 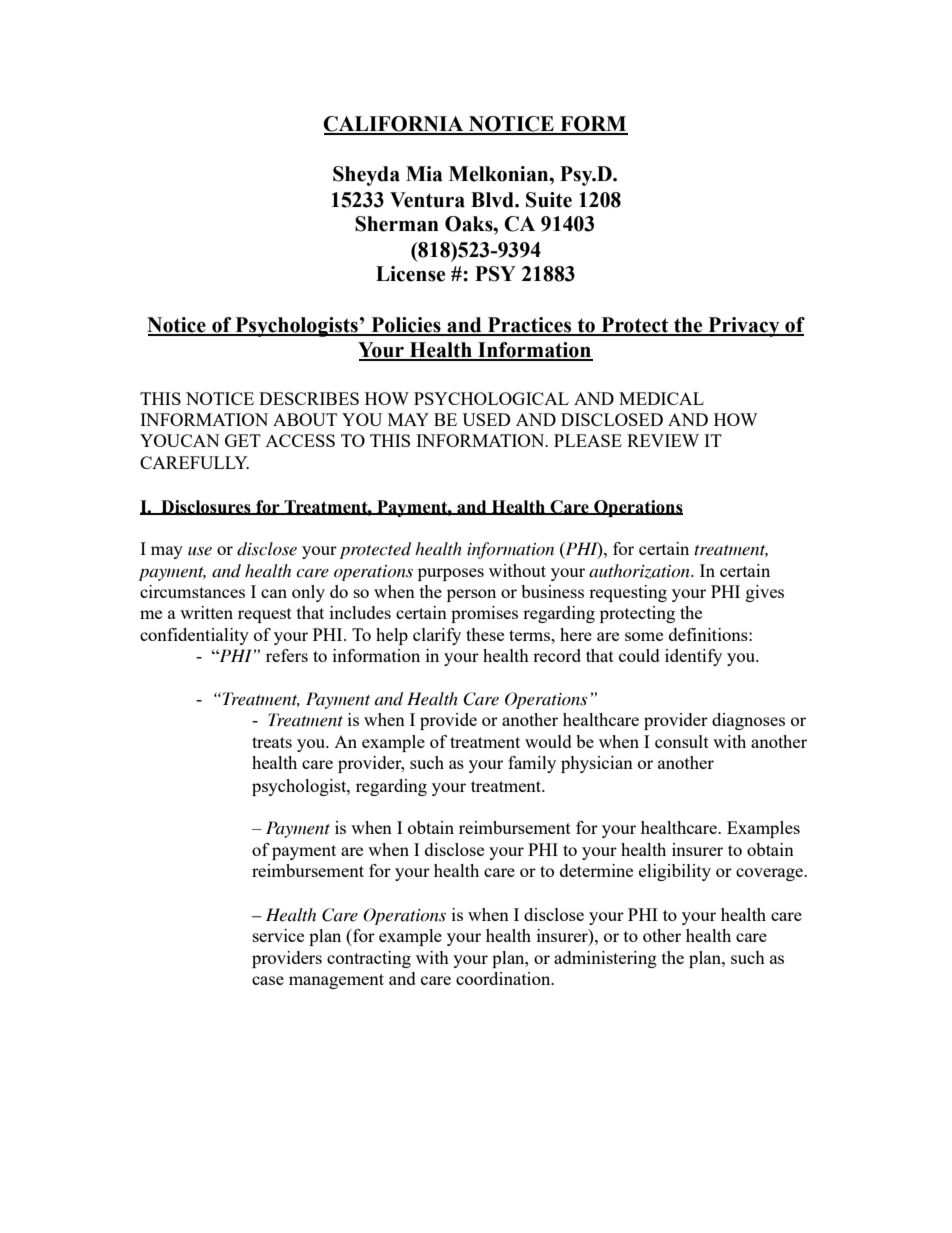 I want to click on PSYCHOLOGICAL, so click(x=491, y=398).
